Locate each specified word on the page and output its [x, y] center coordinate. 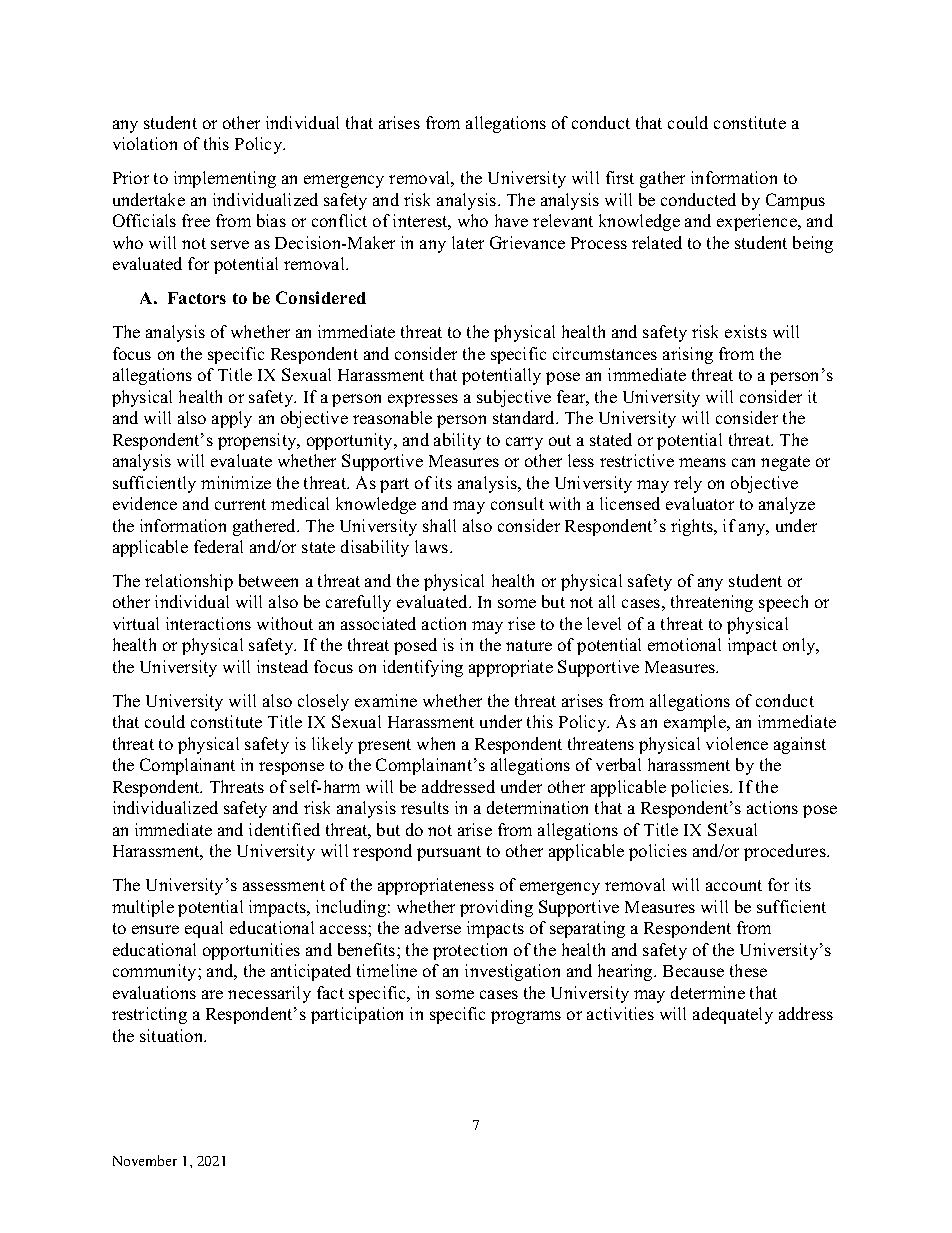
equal [204, 929]
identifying [423, 668]
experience [758, 222]
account [734, 885]
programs [526, 1017]
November [145, 1160]
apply [232, 419]
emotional [684, 644]
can [743, 462]
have [511, 220]
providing [496, 908]
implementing [225, 179]
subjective [514, 398]
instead [282, 666]
